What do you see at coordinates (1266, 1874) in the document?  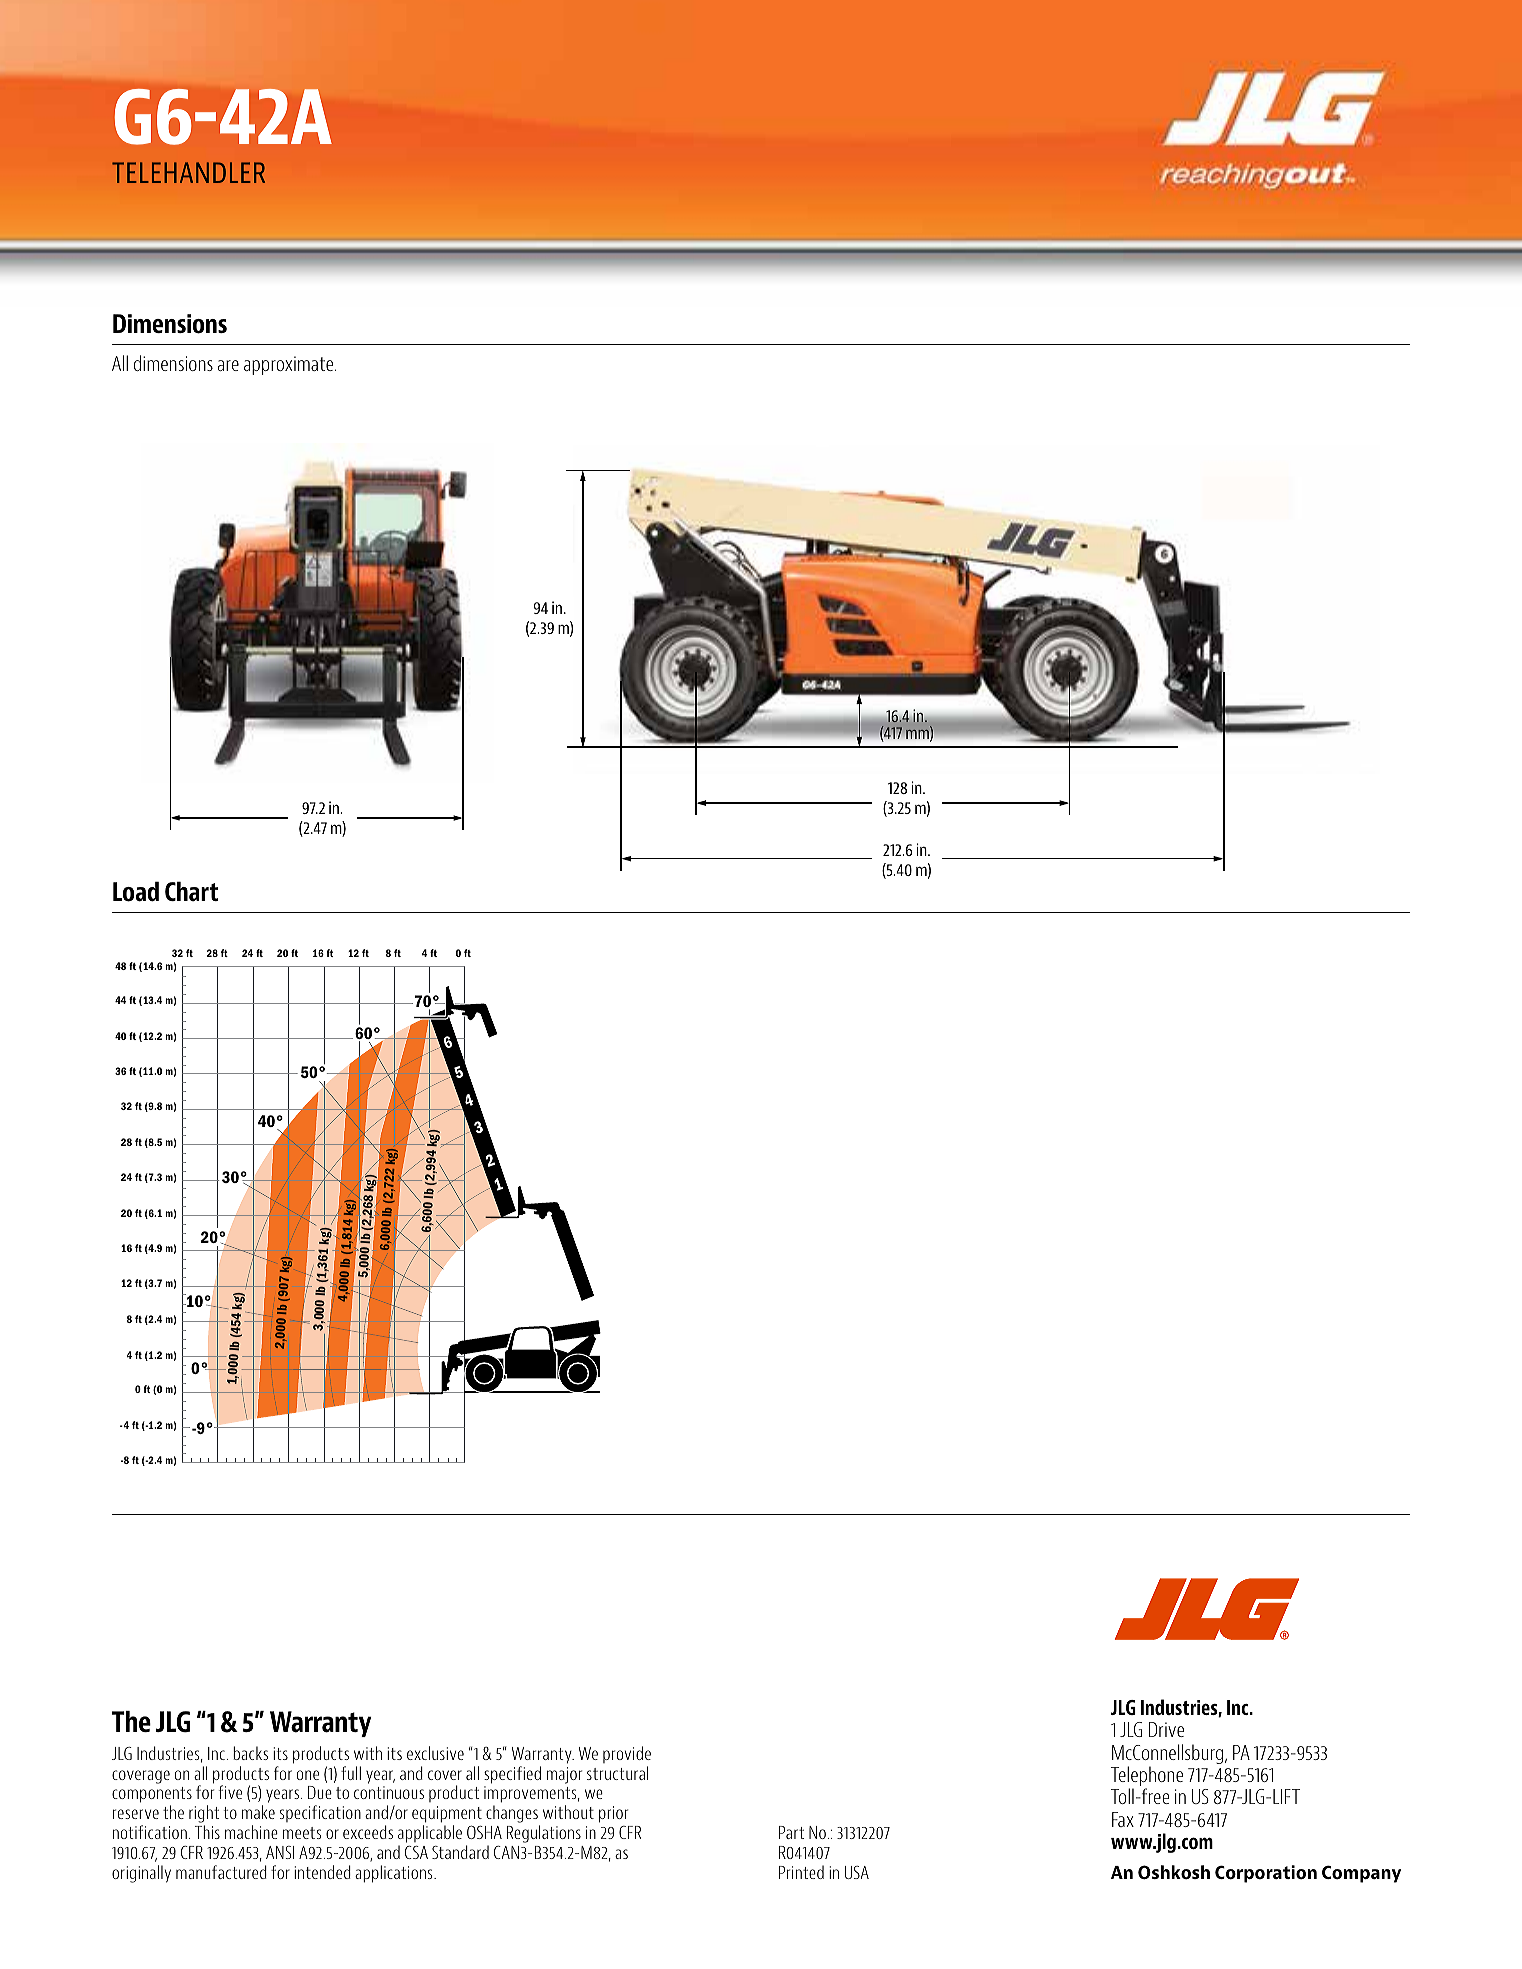 I see `Corporation` at bounding box center [1266, 1874].
